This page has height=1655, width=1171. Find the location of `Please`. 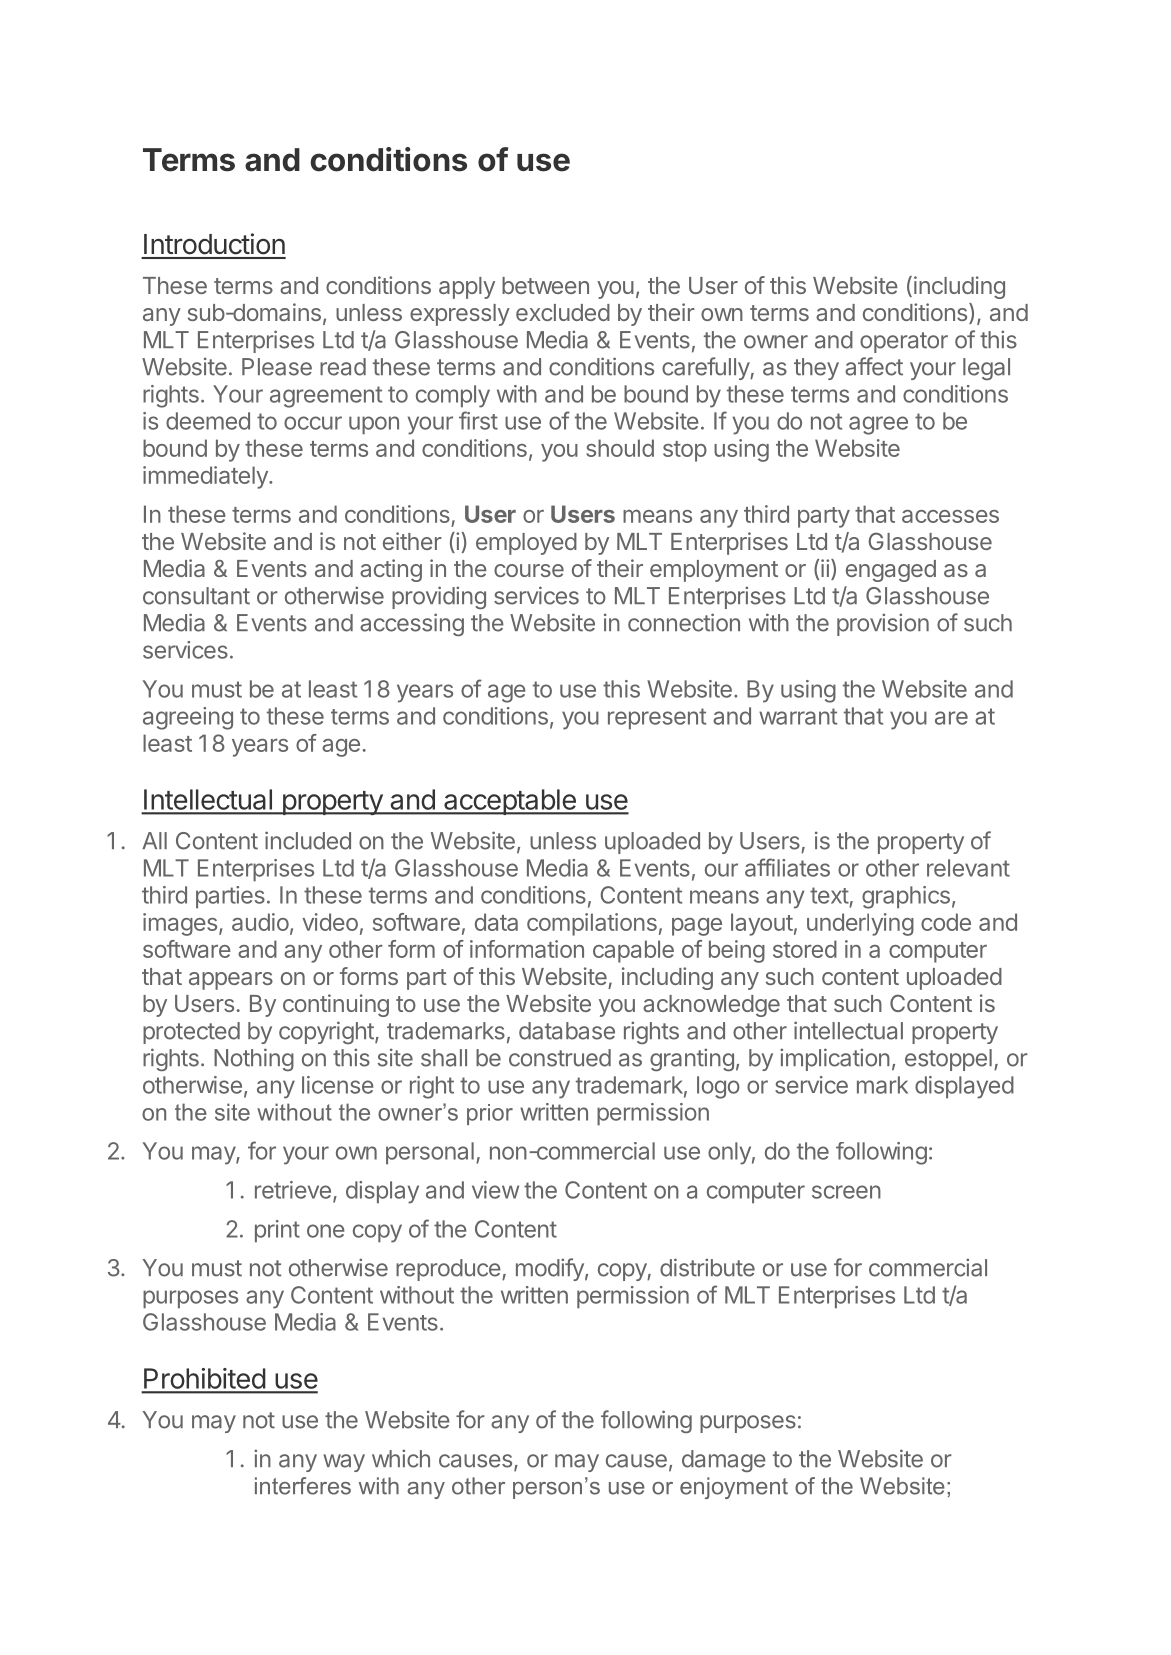

Please is located at coordinates (277, 367).
